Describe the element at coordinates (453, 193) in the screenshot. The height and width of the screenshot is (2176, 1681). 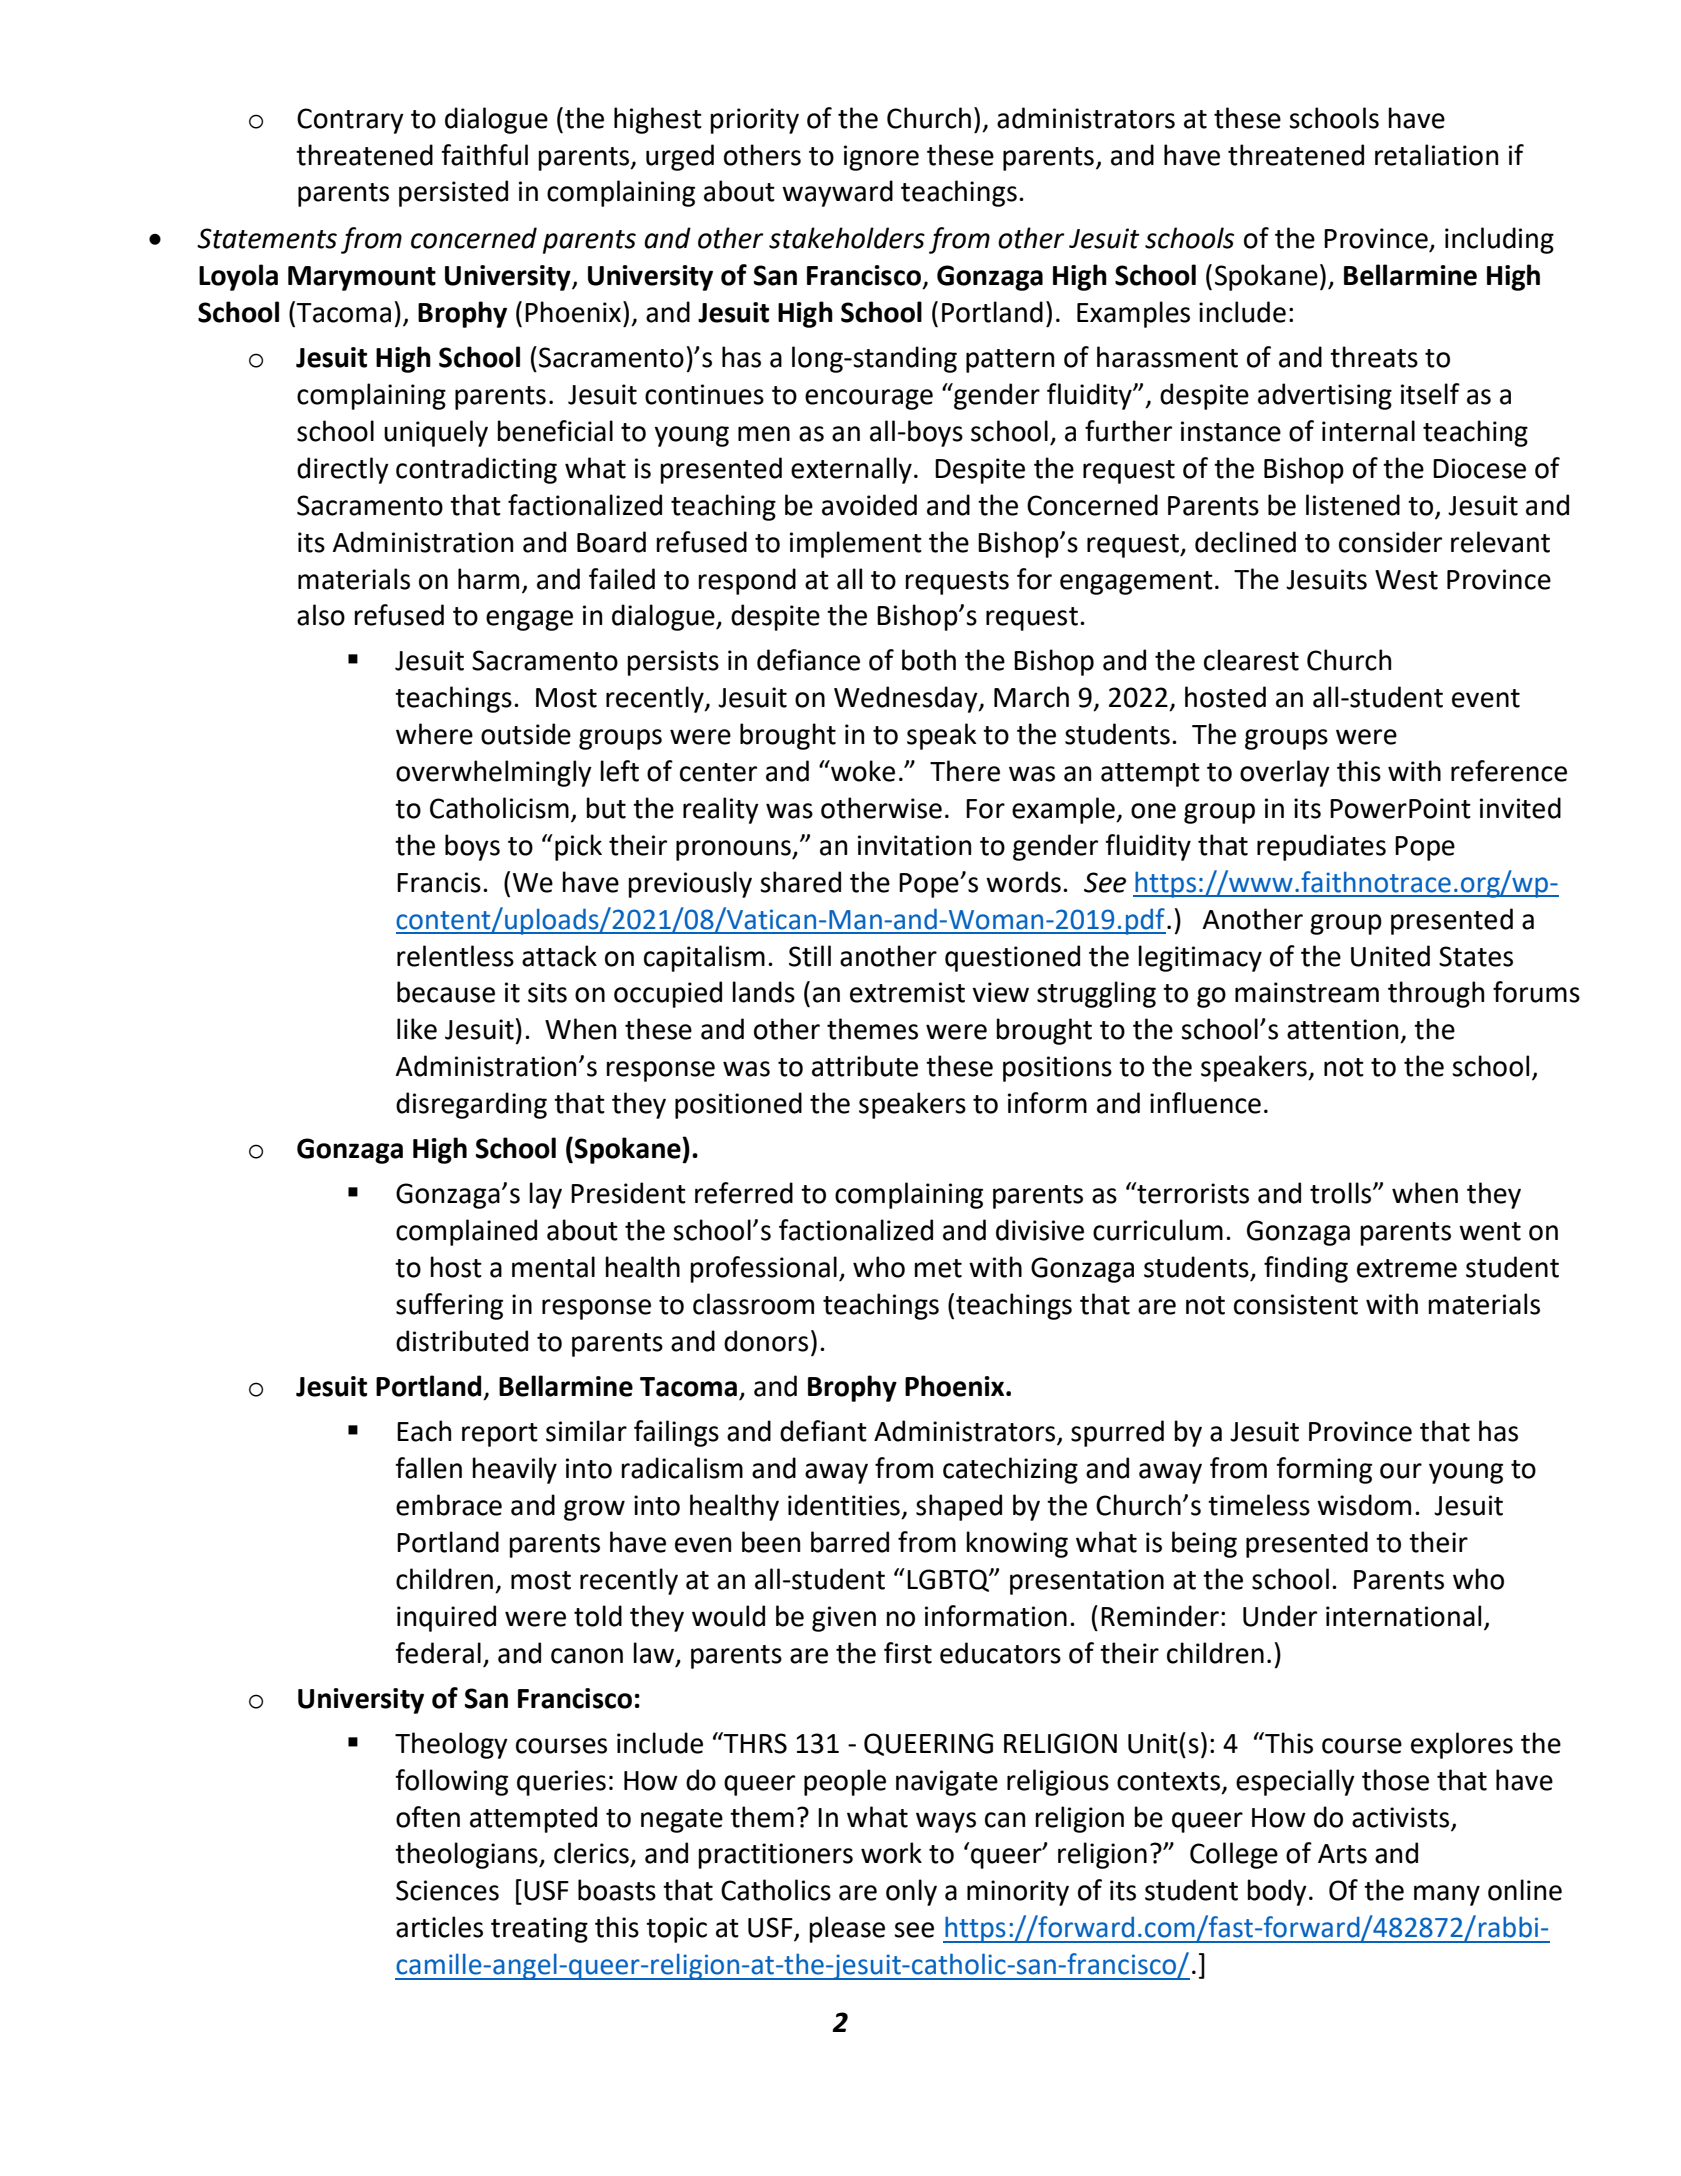
I see `persisted` at that location.
